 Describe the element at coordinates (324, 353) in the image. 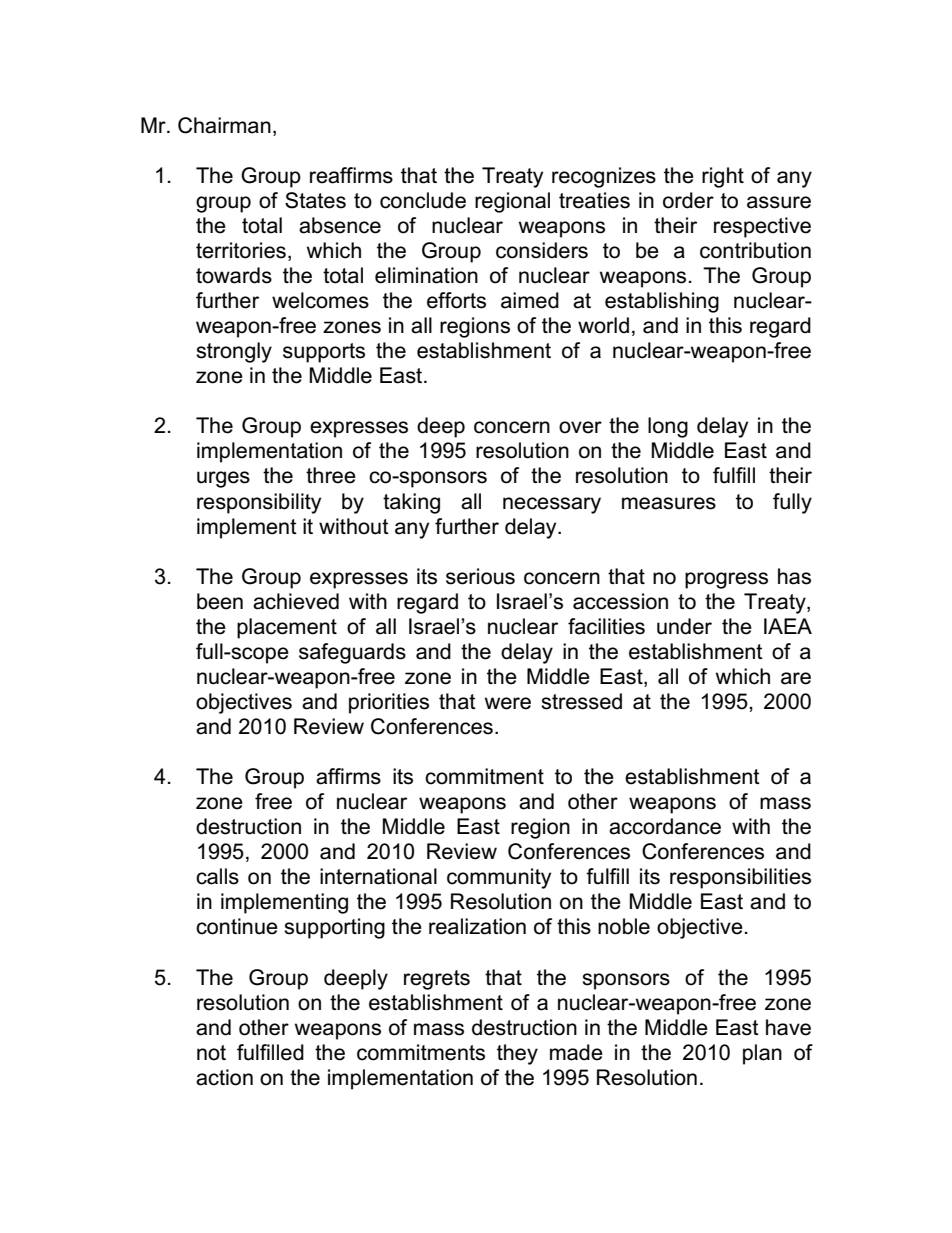

I see `supports` at that location.
